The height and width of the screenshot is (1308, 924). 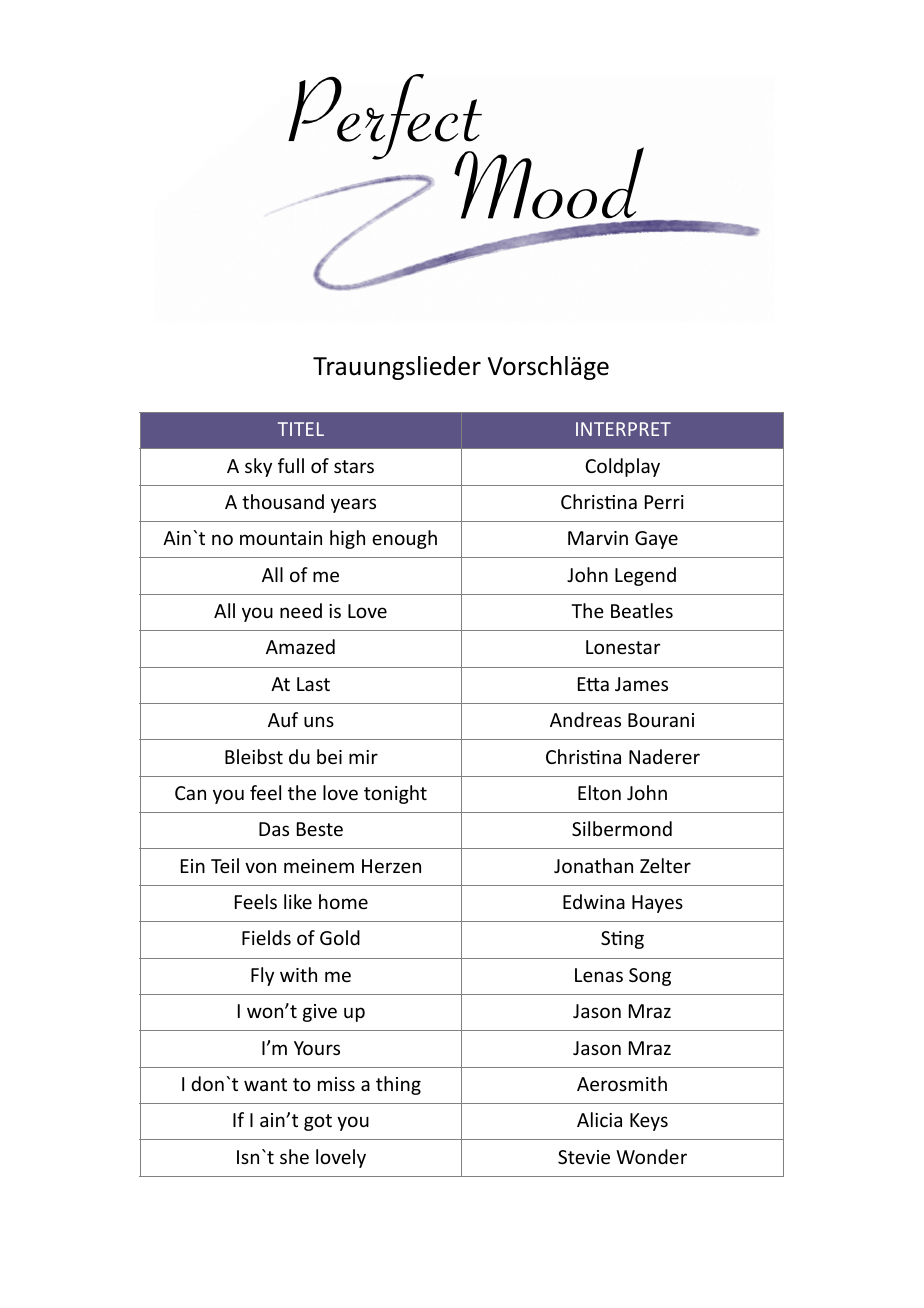 What do you see at coordinates (354, 466) in the screenshot?
I see `stars` at bounding box center [354, 466].
